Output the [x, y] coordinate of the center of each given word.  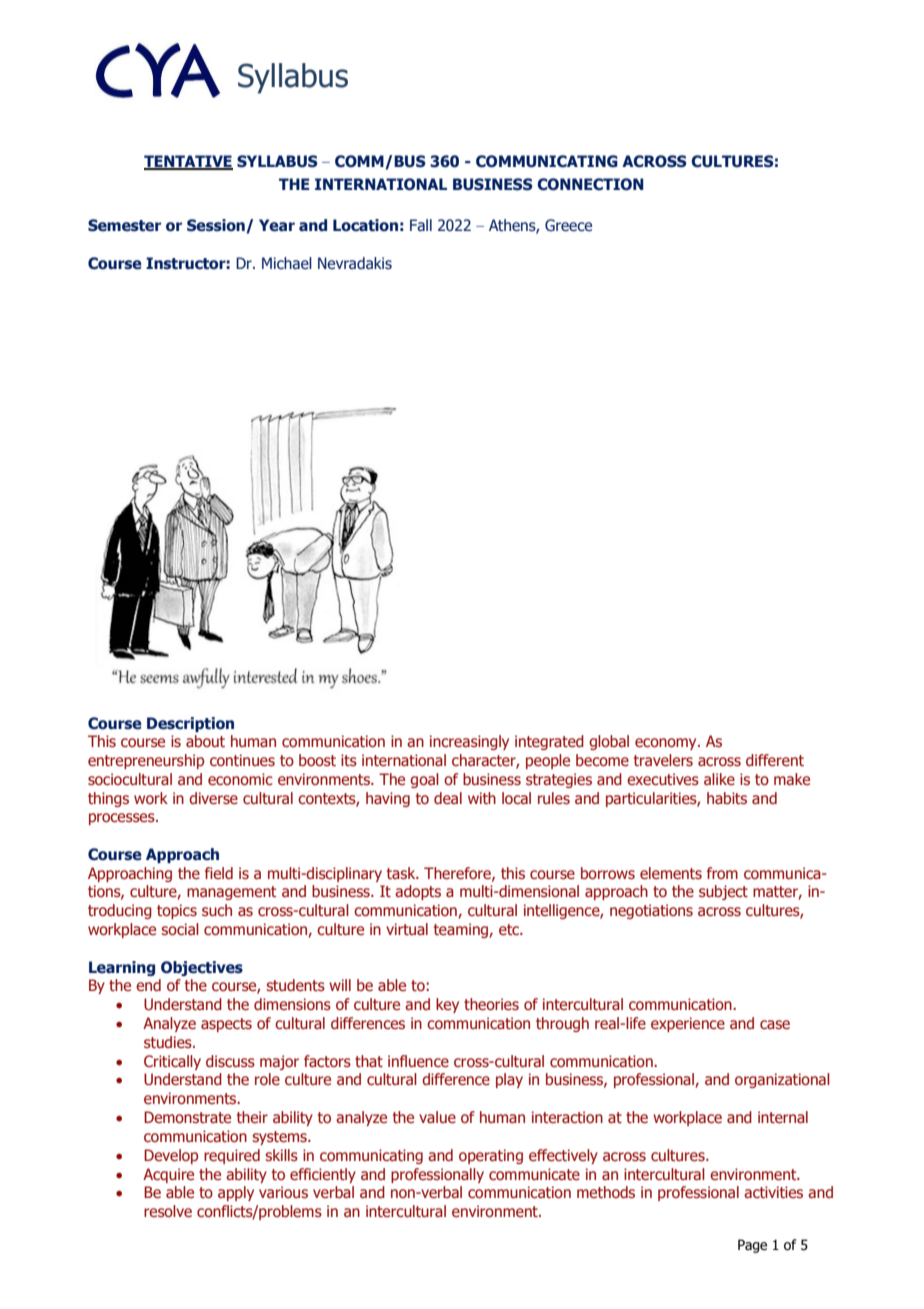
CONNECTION [590, 184]
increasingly [469, 742]
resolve [168, 1211]
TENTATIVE [188, 162]
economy [667, 744]
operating [491, 1156]
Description [190, 724]
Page [752, 1246]
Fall [421, 225]
